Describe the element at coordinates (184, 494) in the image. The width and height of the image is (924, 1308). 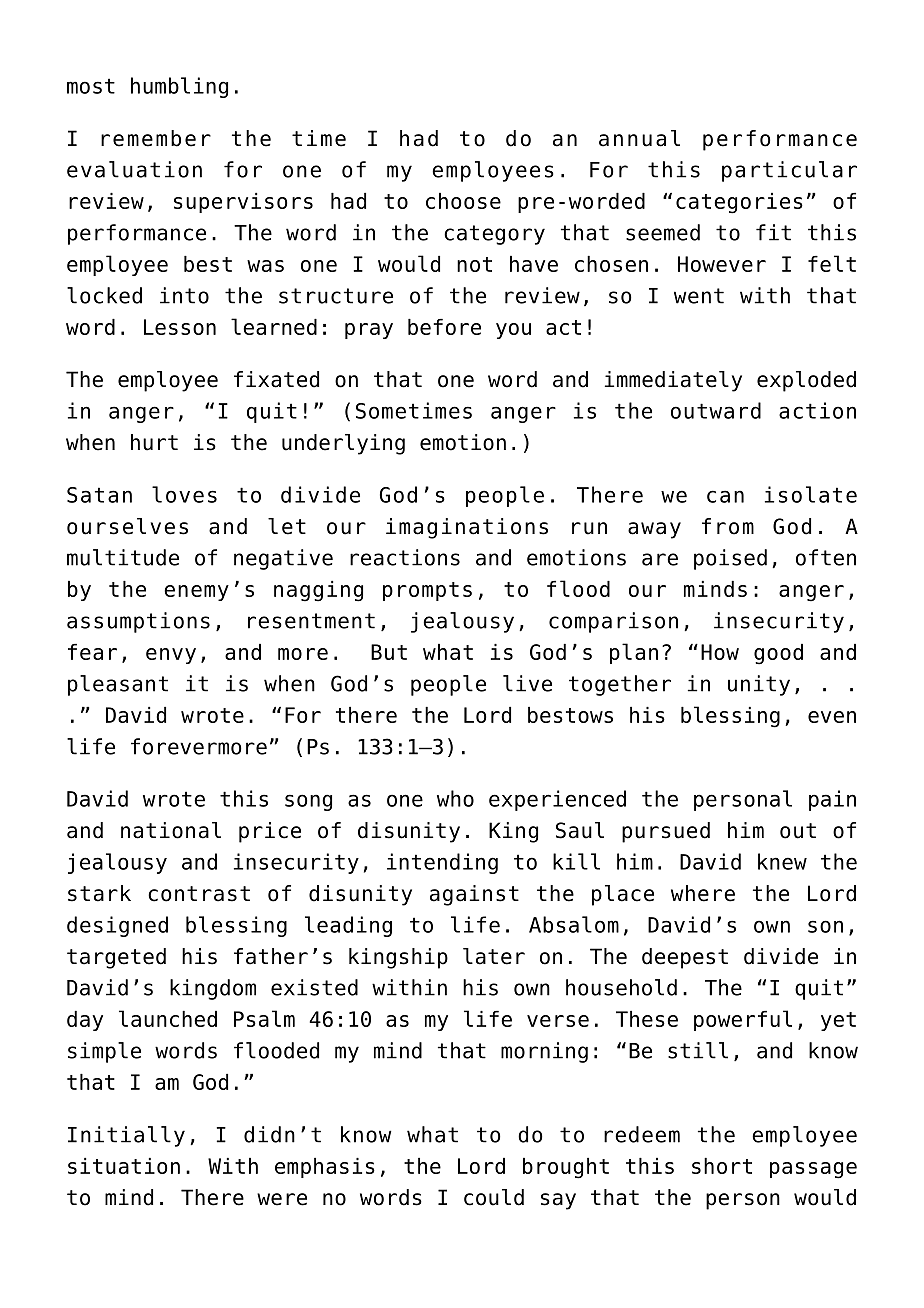
I see `loves` at that location.
